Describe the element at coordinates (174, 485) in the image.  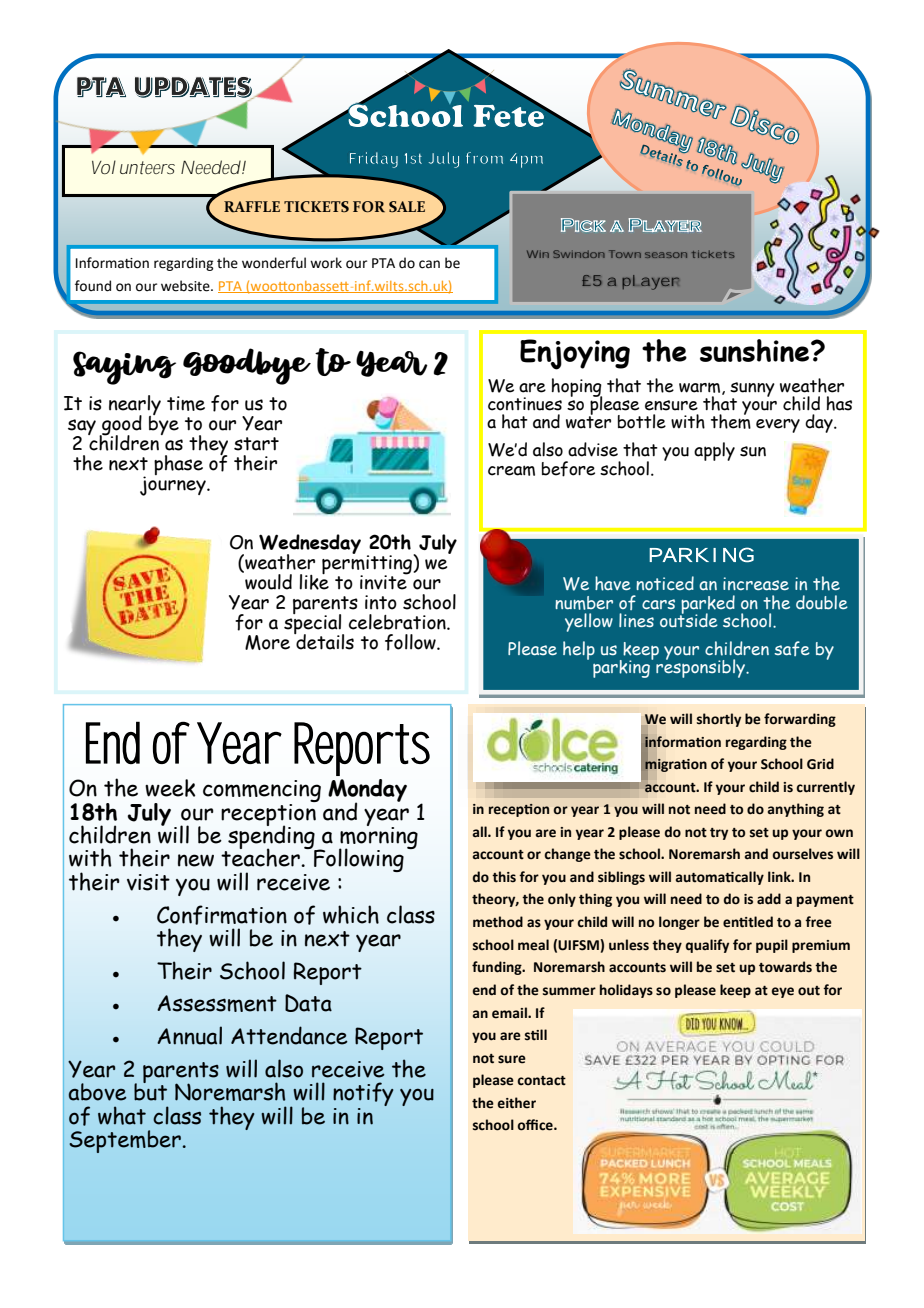
I see `journey` at that location.
